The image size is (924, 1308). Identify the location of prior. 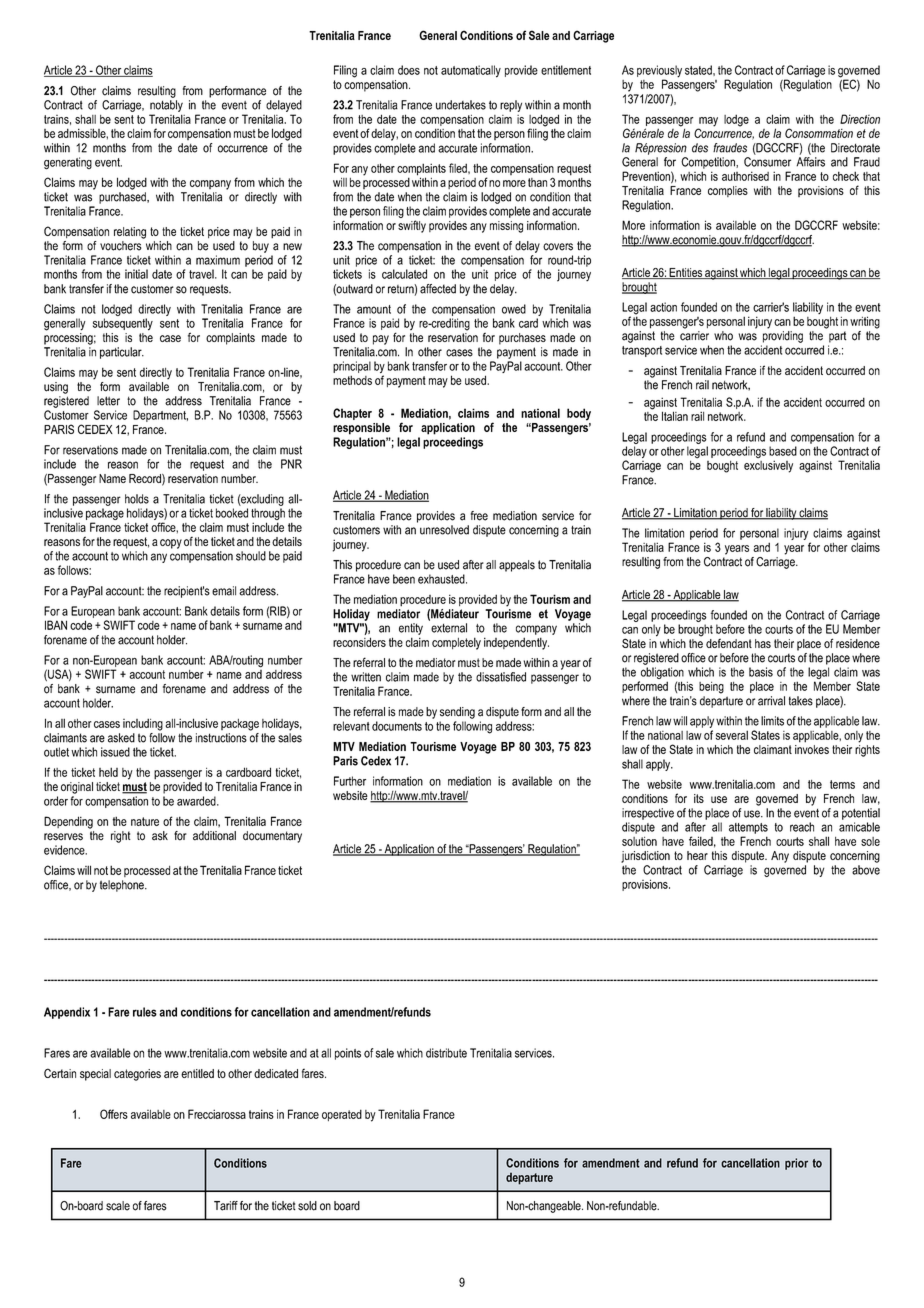
(796, 1164).
